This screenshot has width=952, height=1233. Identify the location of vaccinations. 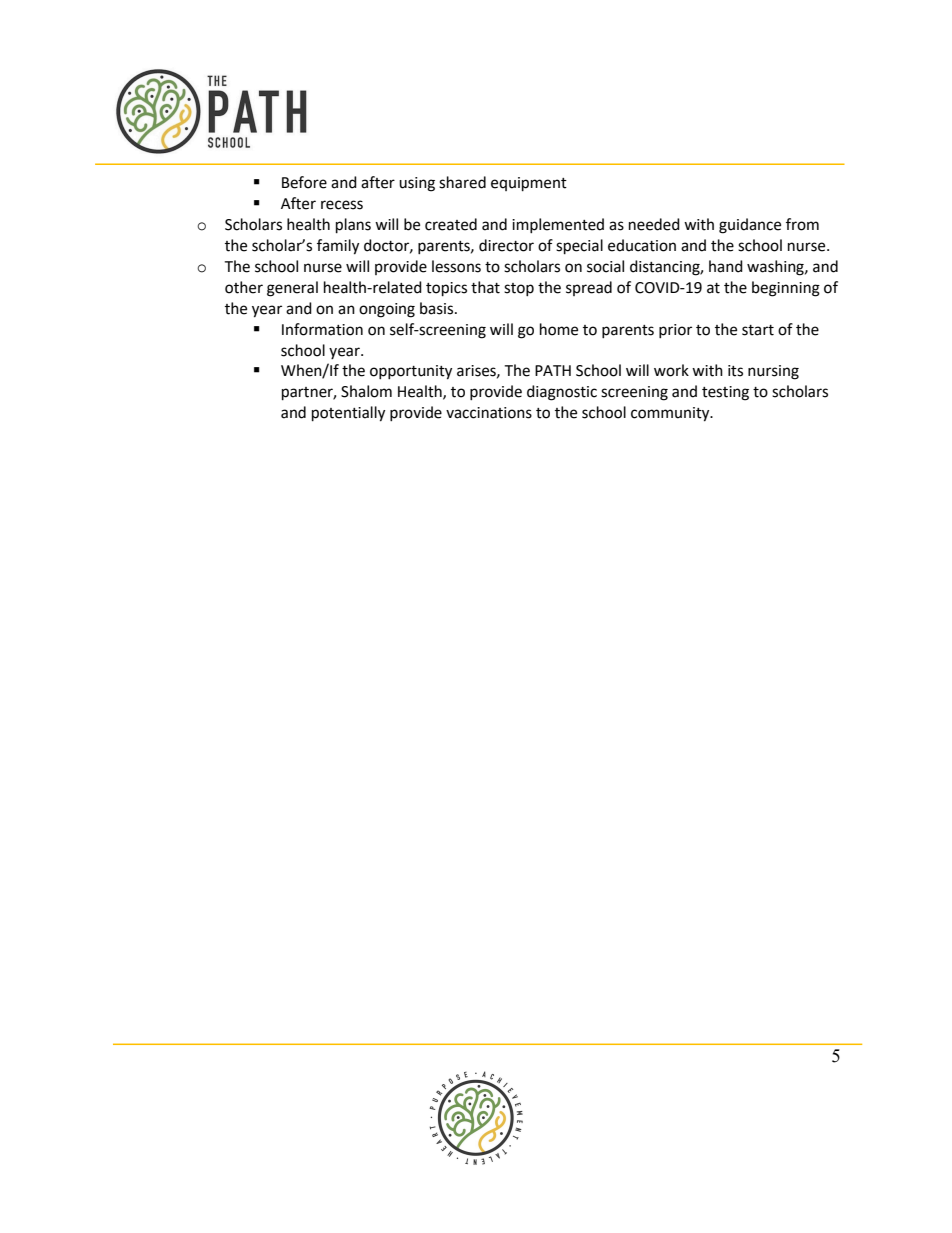
(489, 413).
